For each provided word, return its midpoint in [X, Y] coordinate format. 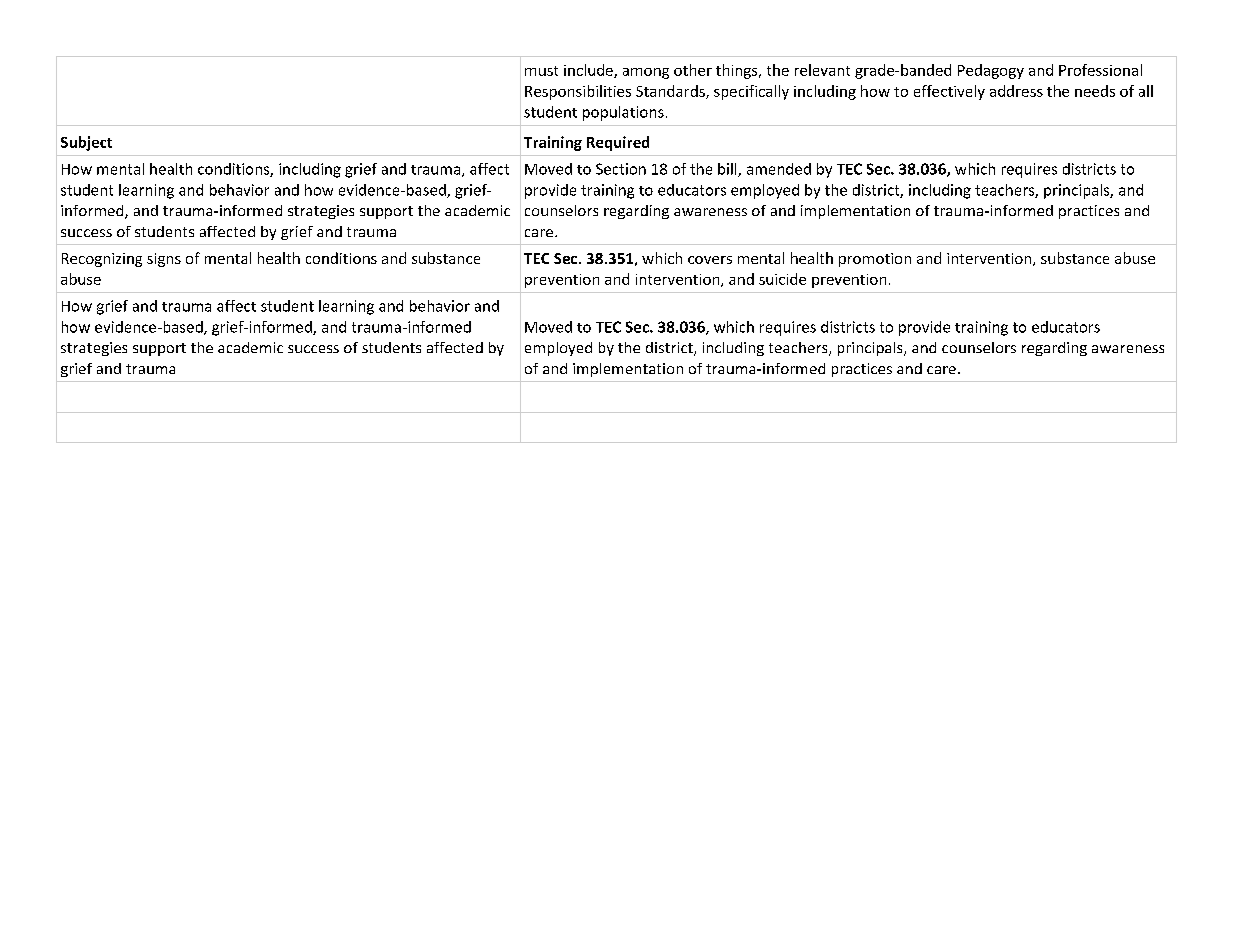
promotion [875, 260]
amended [779, 169]
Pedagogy [991, 71]
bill [728, 170]
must [541, 71]
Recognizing [102, 260]
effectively [949, 92]
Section [621, 169]
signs [164, 260]
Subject [86, 143]
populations [623, 113]
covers [710, 260]
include [589, 71]
